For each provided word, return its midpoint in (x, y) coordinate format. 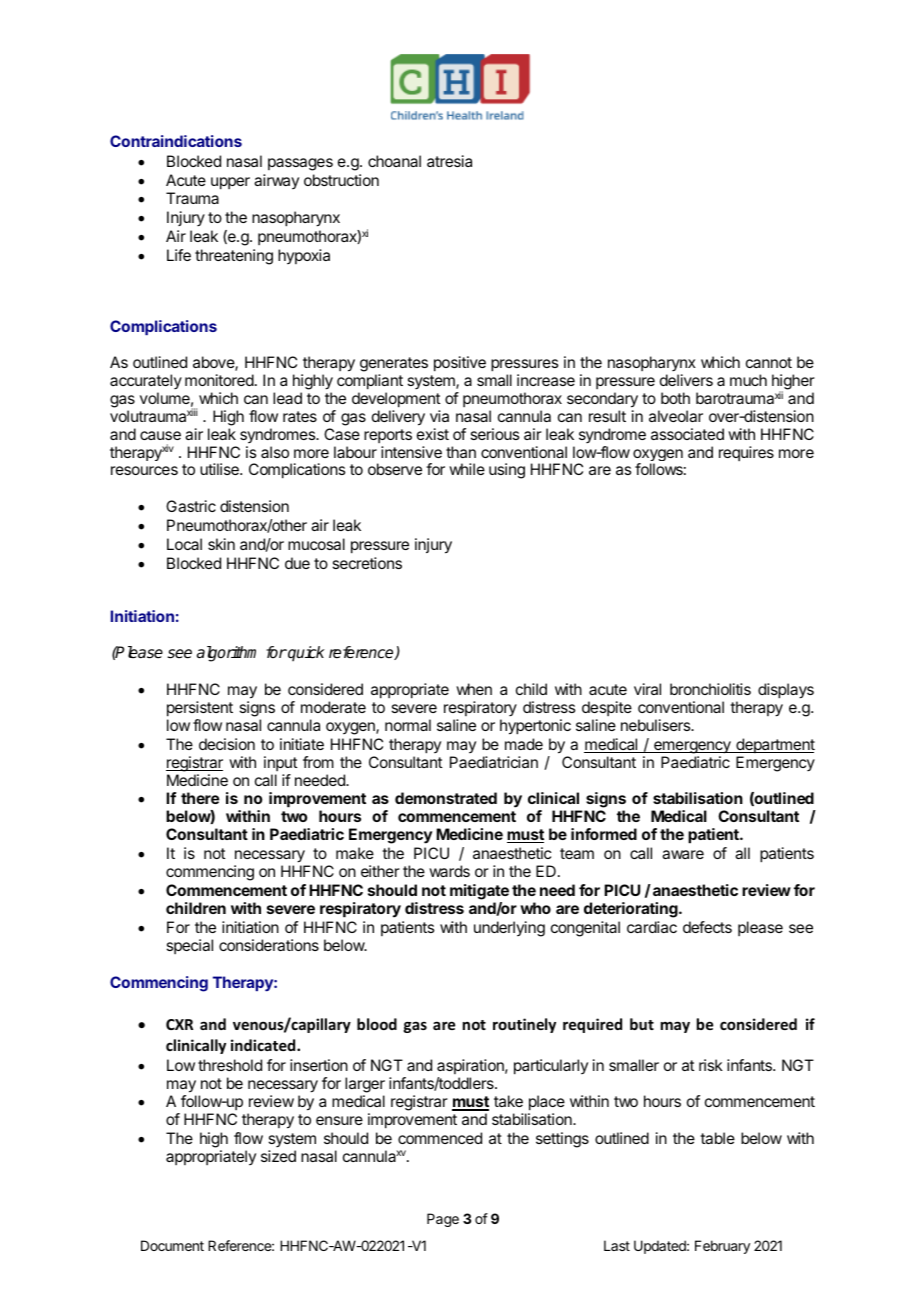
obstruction (341, 180)
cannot (769, 362)
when (474, 689)
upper (230, 183)
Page (443, 1220)
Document (172, 1245)
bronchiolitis (710, 689)
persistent (200, 709)
